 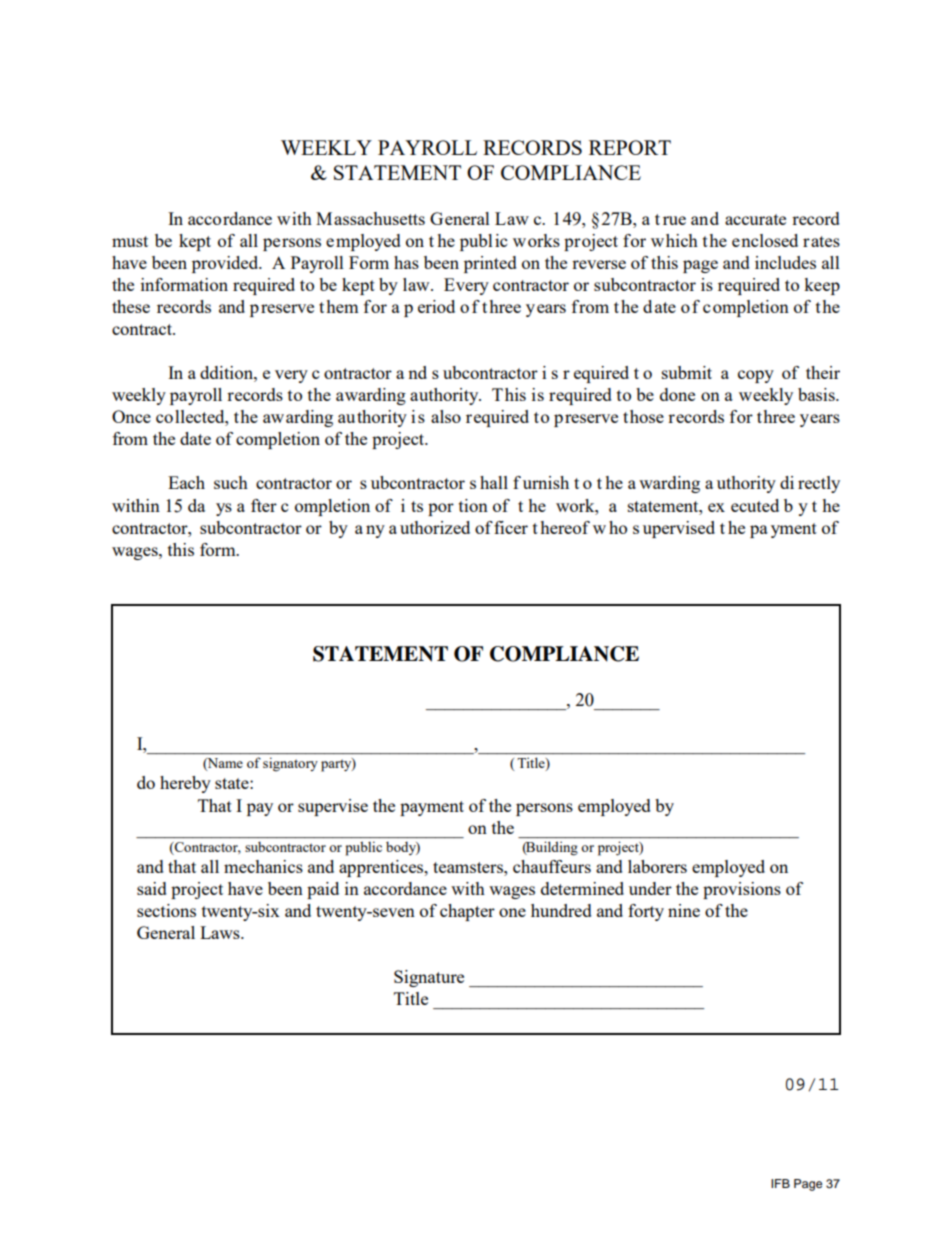 What do you see at coordinates (130, 241) in the page?
I see `must` at bounding box center [130, 241].
